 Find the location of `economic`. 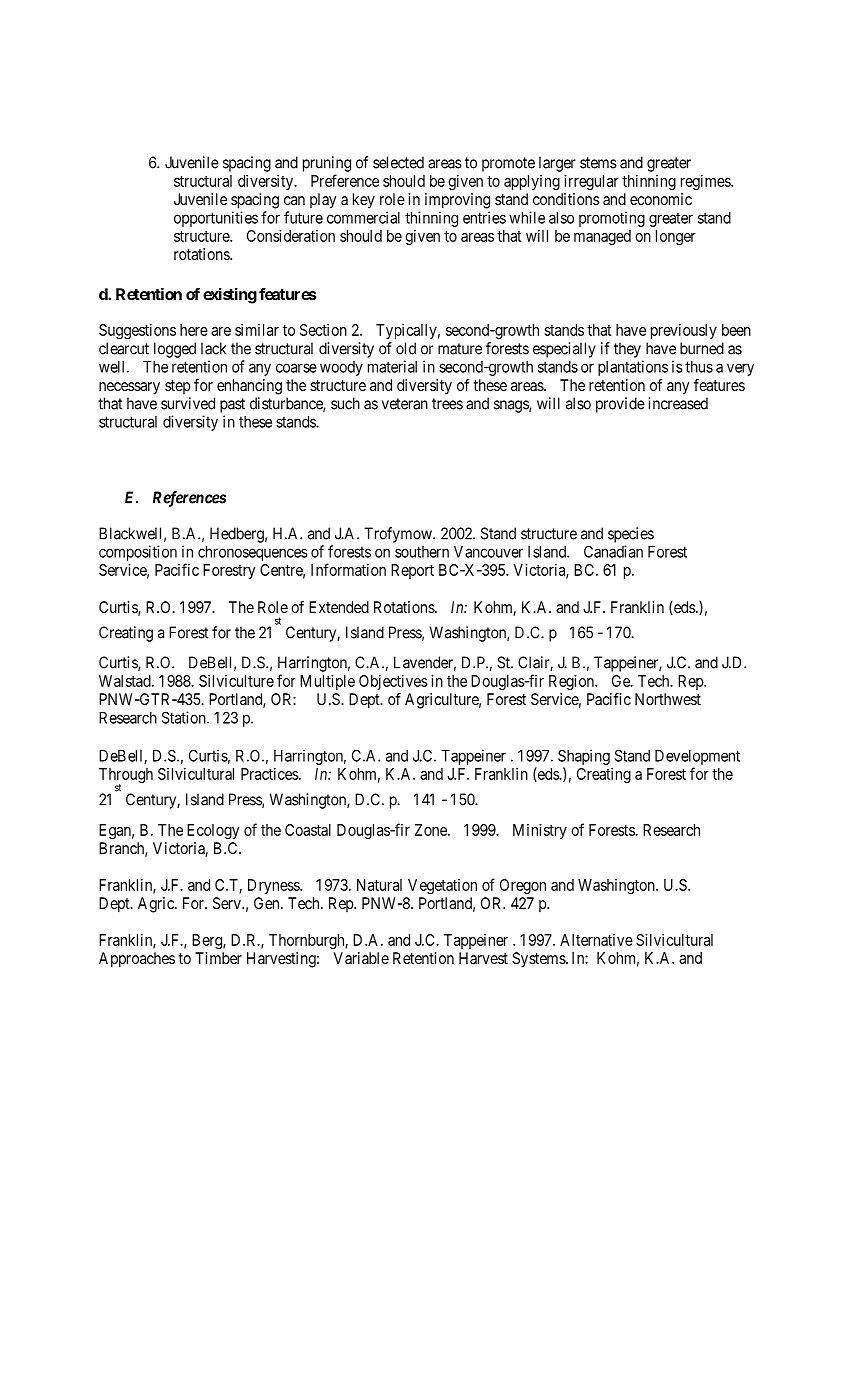

economic is located at coordinates (661, 199).
